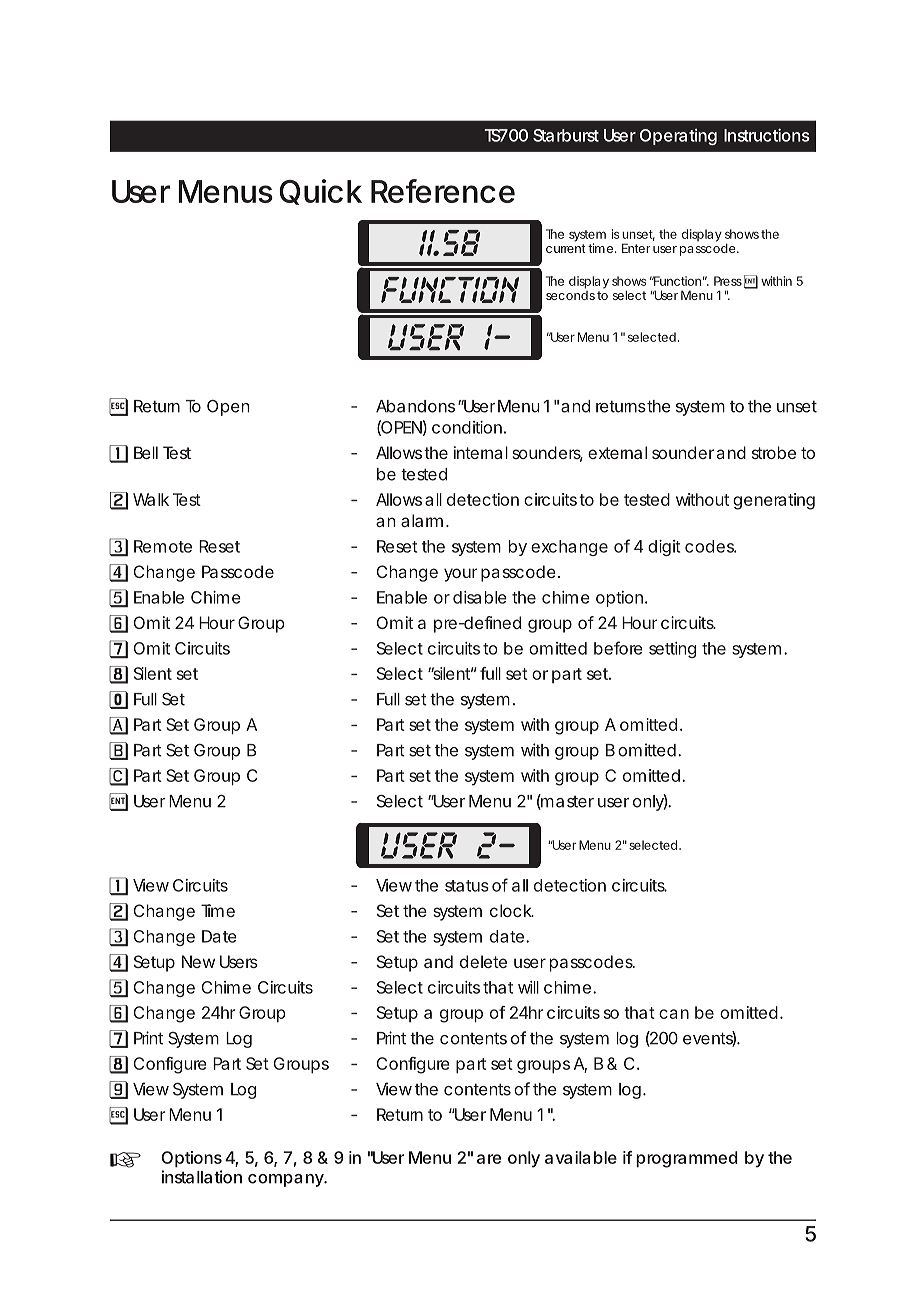 The image size is (897, 1316). I want to click on Enter, so click(636, 248).
